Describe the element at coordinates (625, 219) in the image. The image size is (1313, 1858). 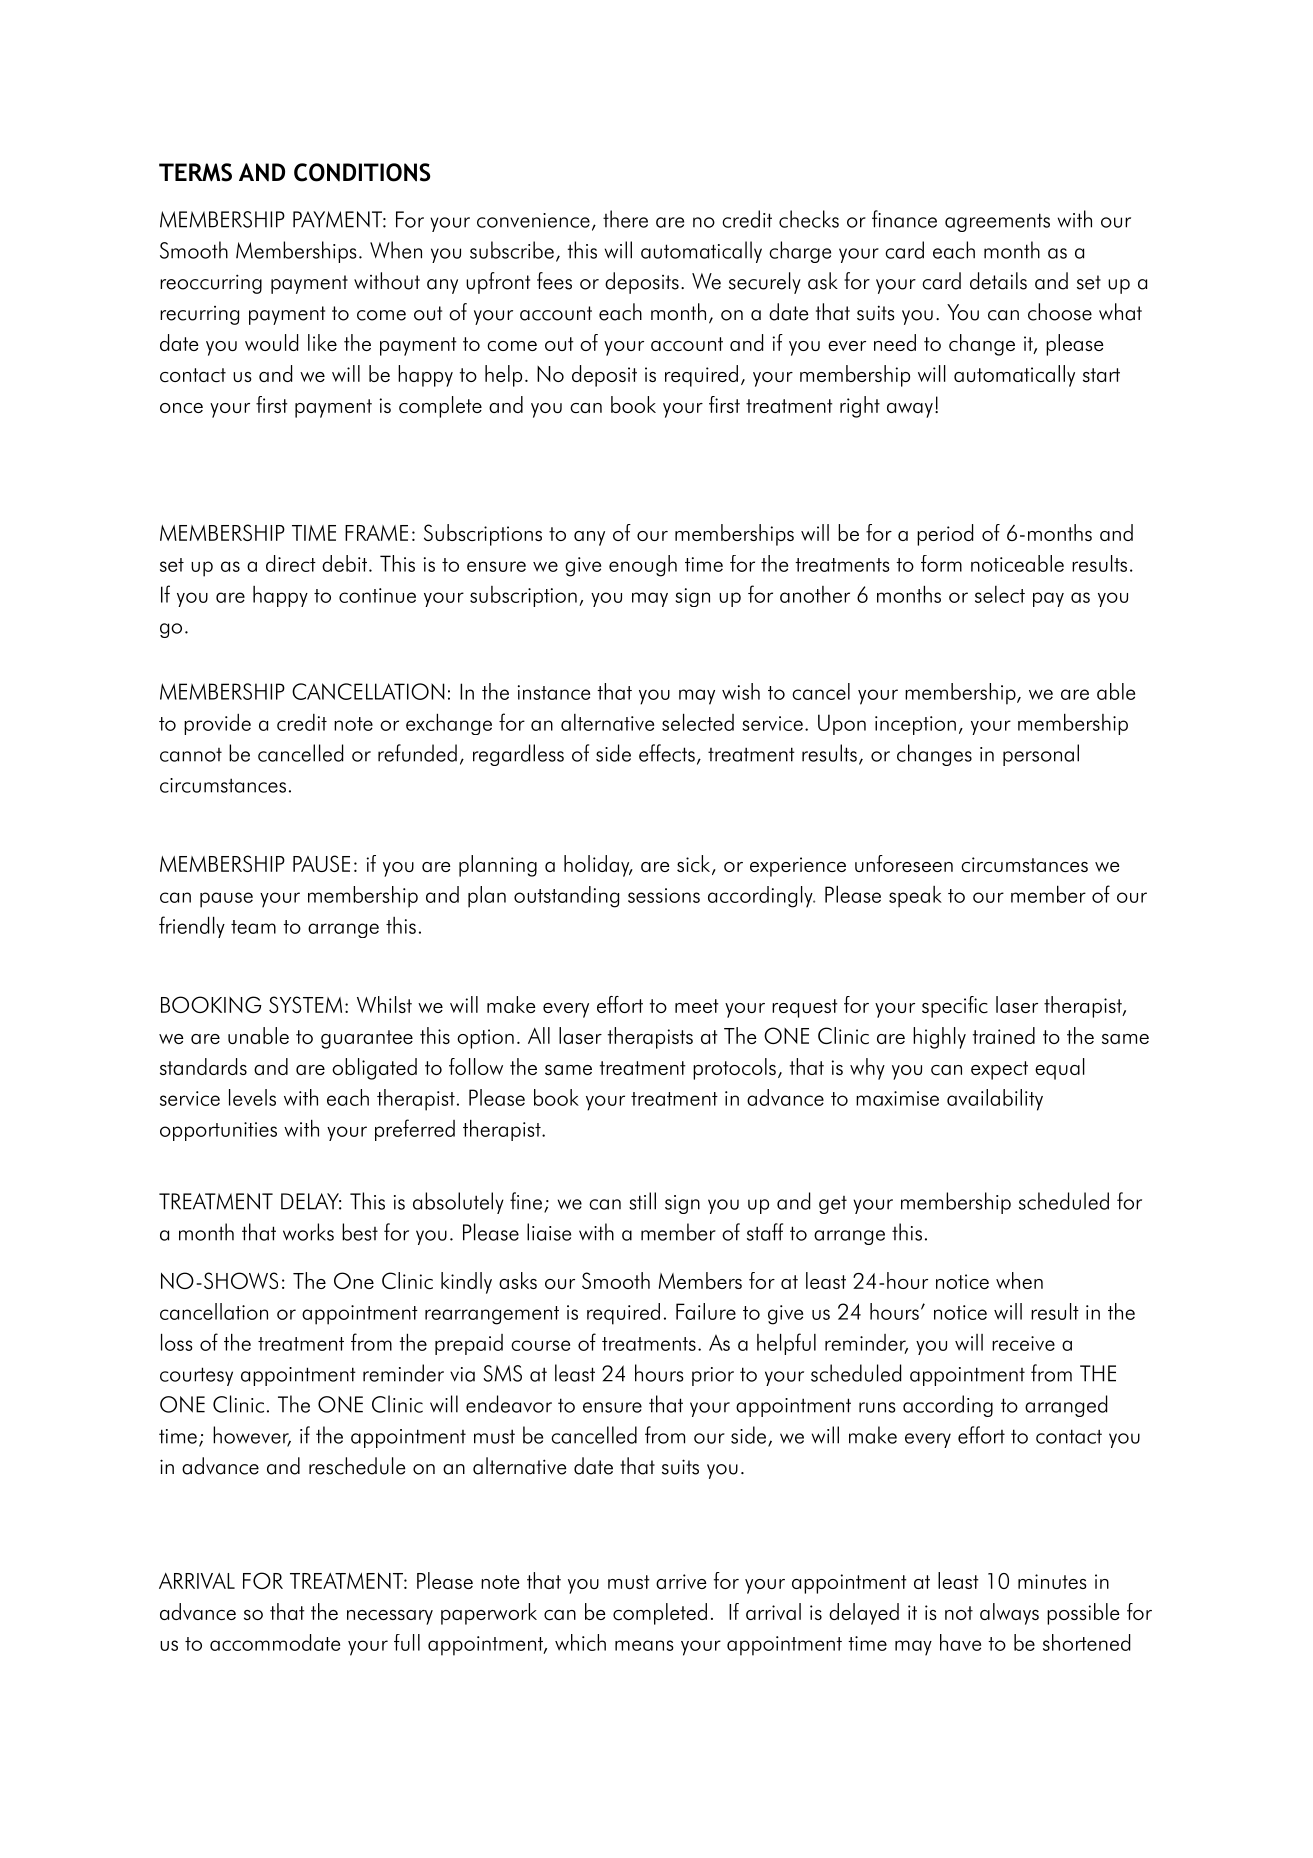
I see `there` at that location.
